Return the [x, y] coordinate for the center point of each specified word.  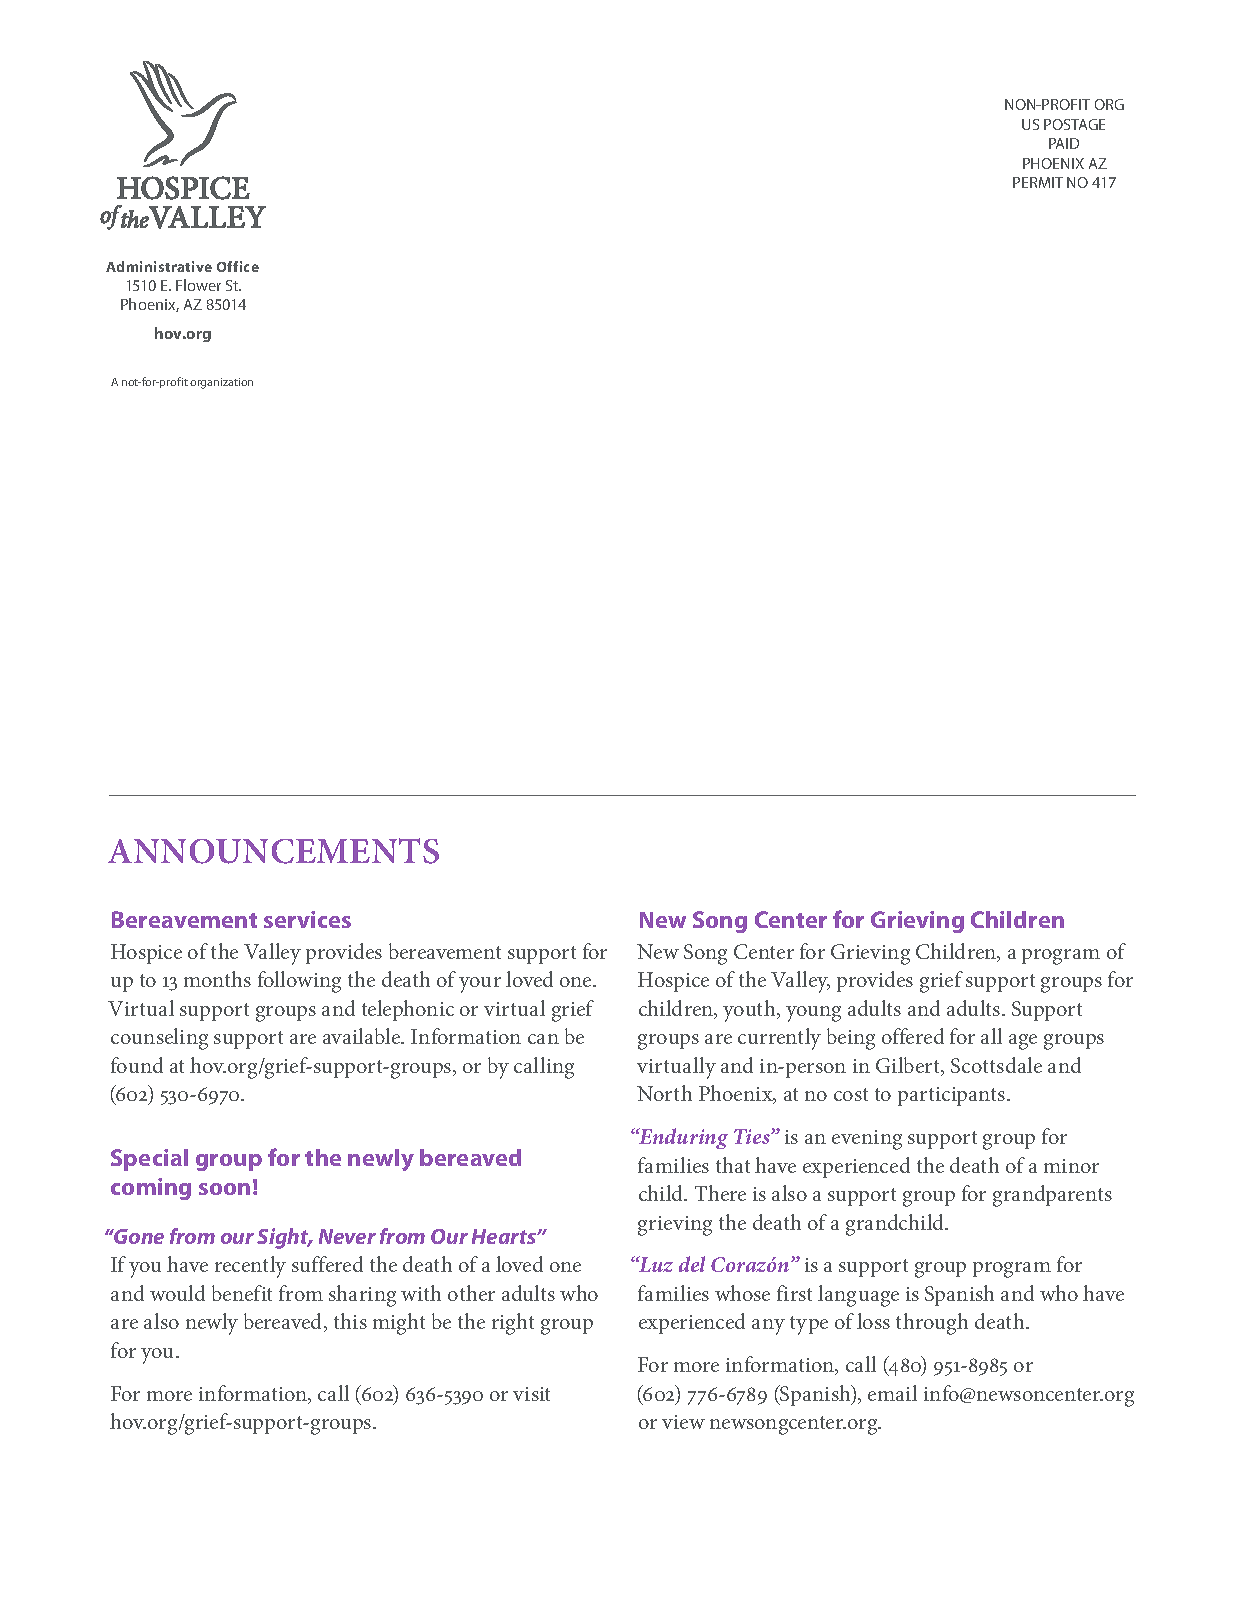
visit [531, 1394]
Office [238, 266]
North [664, 1093]
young [813, 1014]
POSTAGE [1074, 124]
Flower [198, 285]
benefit [242, 1293]
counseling [159, 1039]
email [892, 1393]
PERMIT [1038, 182]
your [480, 985]
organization [221, 383]
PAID [1064, 143]
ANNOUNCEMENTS [273, 851]
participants [953, 1096]
